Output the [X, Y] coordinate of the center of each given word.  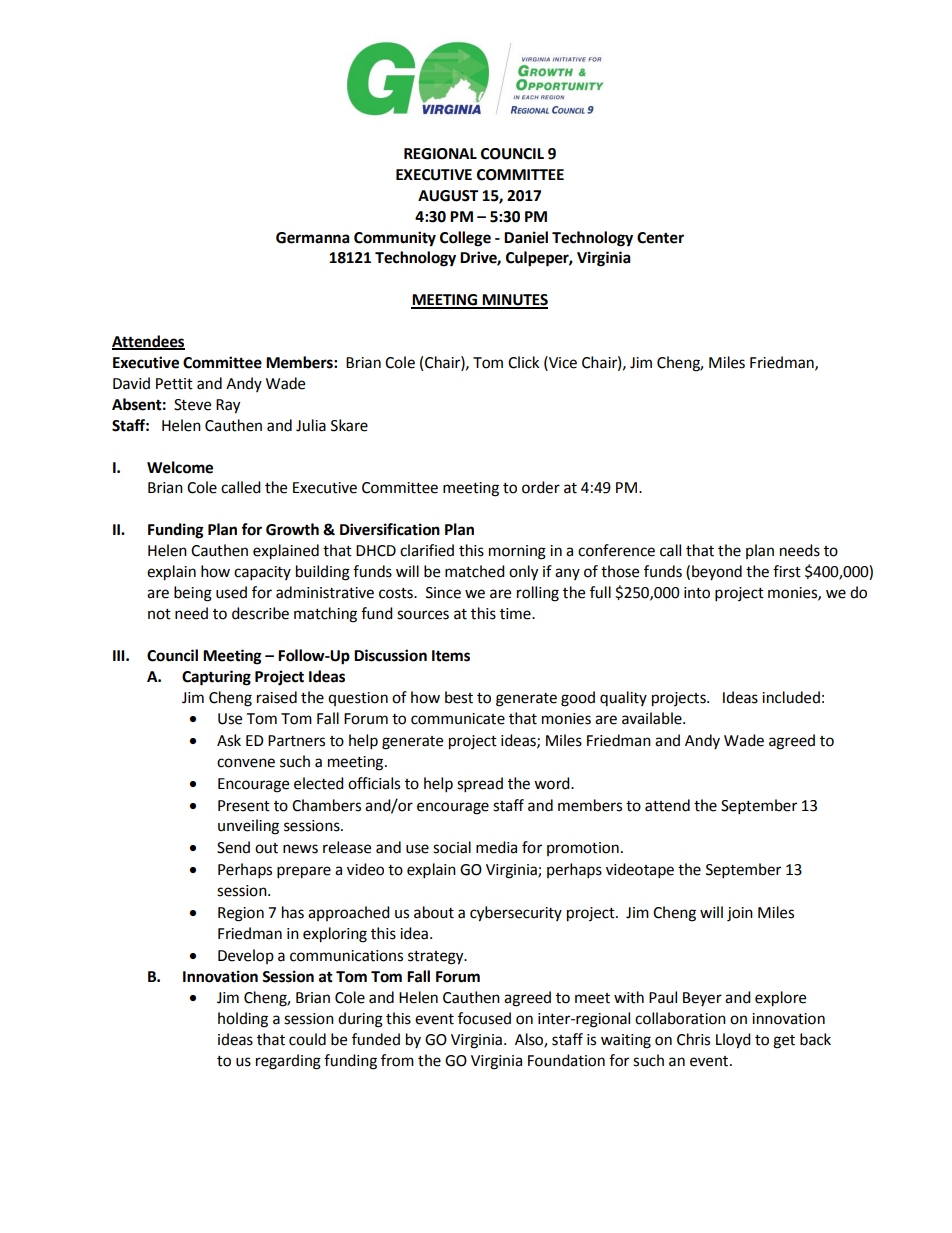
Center [660, 238]
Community [395, 239]
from [397, 1060]
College [465, 239]
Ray [228, 406]
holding [243, 1020]
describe [260, 613]
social [452, 847]
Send [233, 847]
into [697, 593]
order [541, 487]
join [740, 914]
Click [523, 362]
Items [451, 656]
